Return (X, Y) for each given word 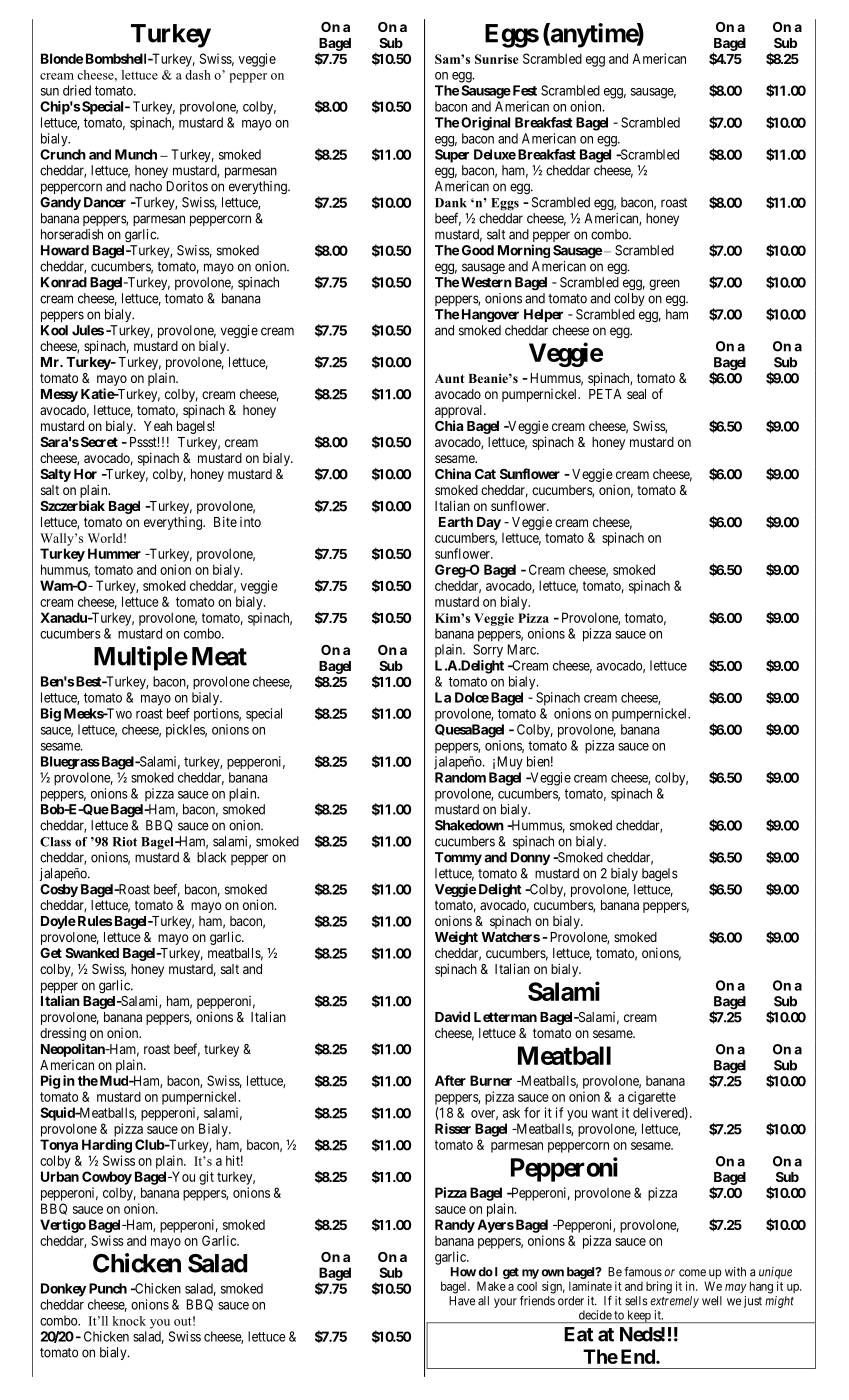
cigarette (652, 1098)
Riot (124, 842)
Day (489, 523)
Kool (54, 330)
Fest (523, 90)
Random (460, 777)
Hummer (114, 553)
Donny (530, 858)
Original (485, 124)
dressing (63, 1034)
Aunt (449, 378)
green (664, 284)
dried (77, 90)
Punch (108, 1288)
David (452, 1016)
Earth (456, 522)
